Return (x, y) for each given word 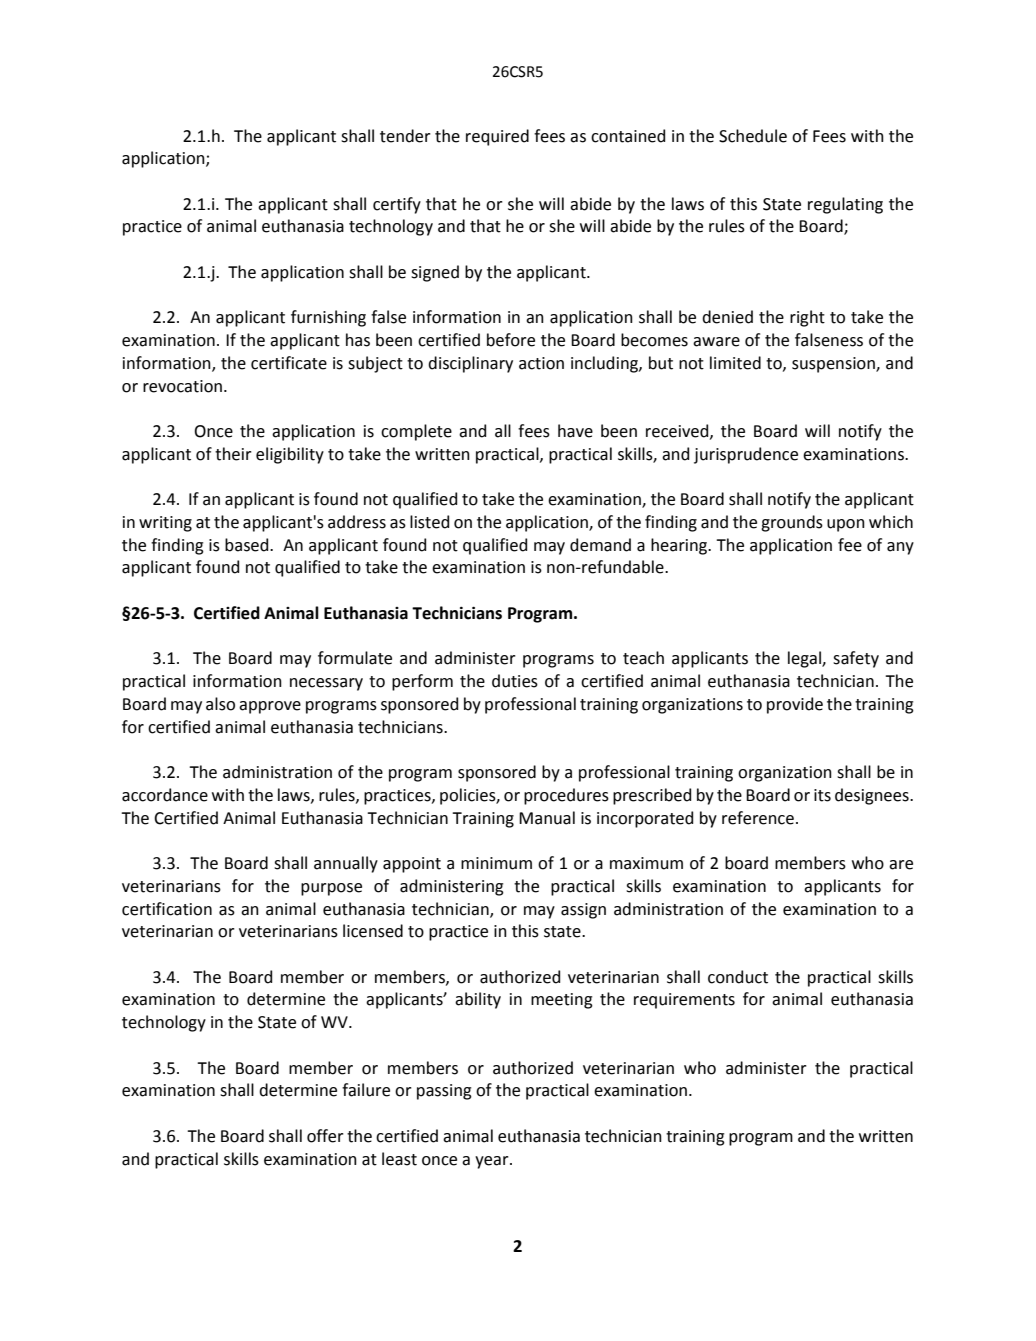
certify (397, 205)
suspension (834, 365)
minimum (496, 863)
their (233, 454)
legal (805, 659)
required (497, 137)
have (575, 431)
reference (758, 818)
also (220, 704)
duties (515, 681)
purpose (331, 889)
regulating (845, 205)
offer (325, 1136)
